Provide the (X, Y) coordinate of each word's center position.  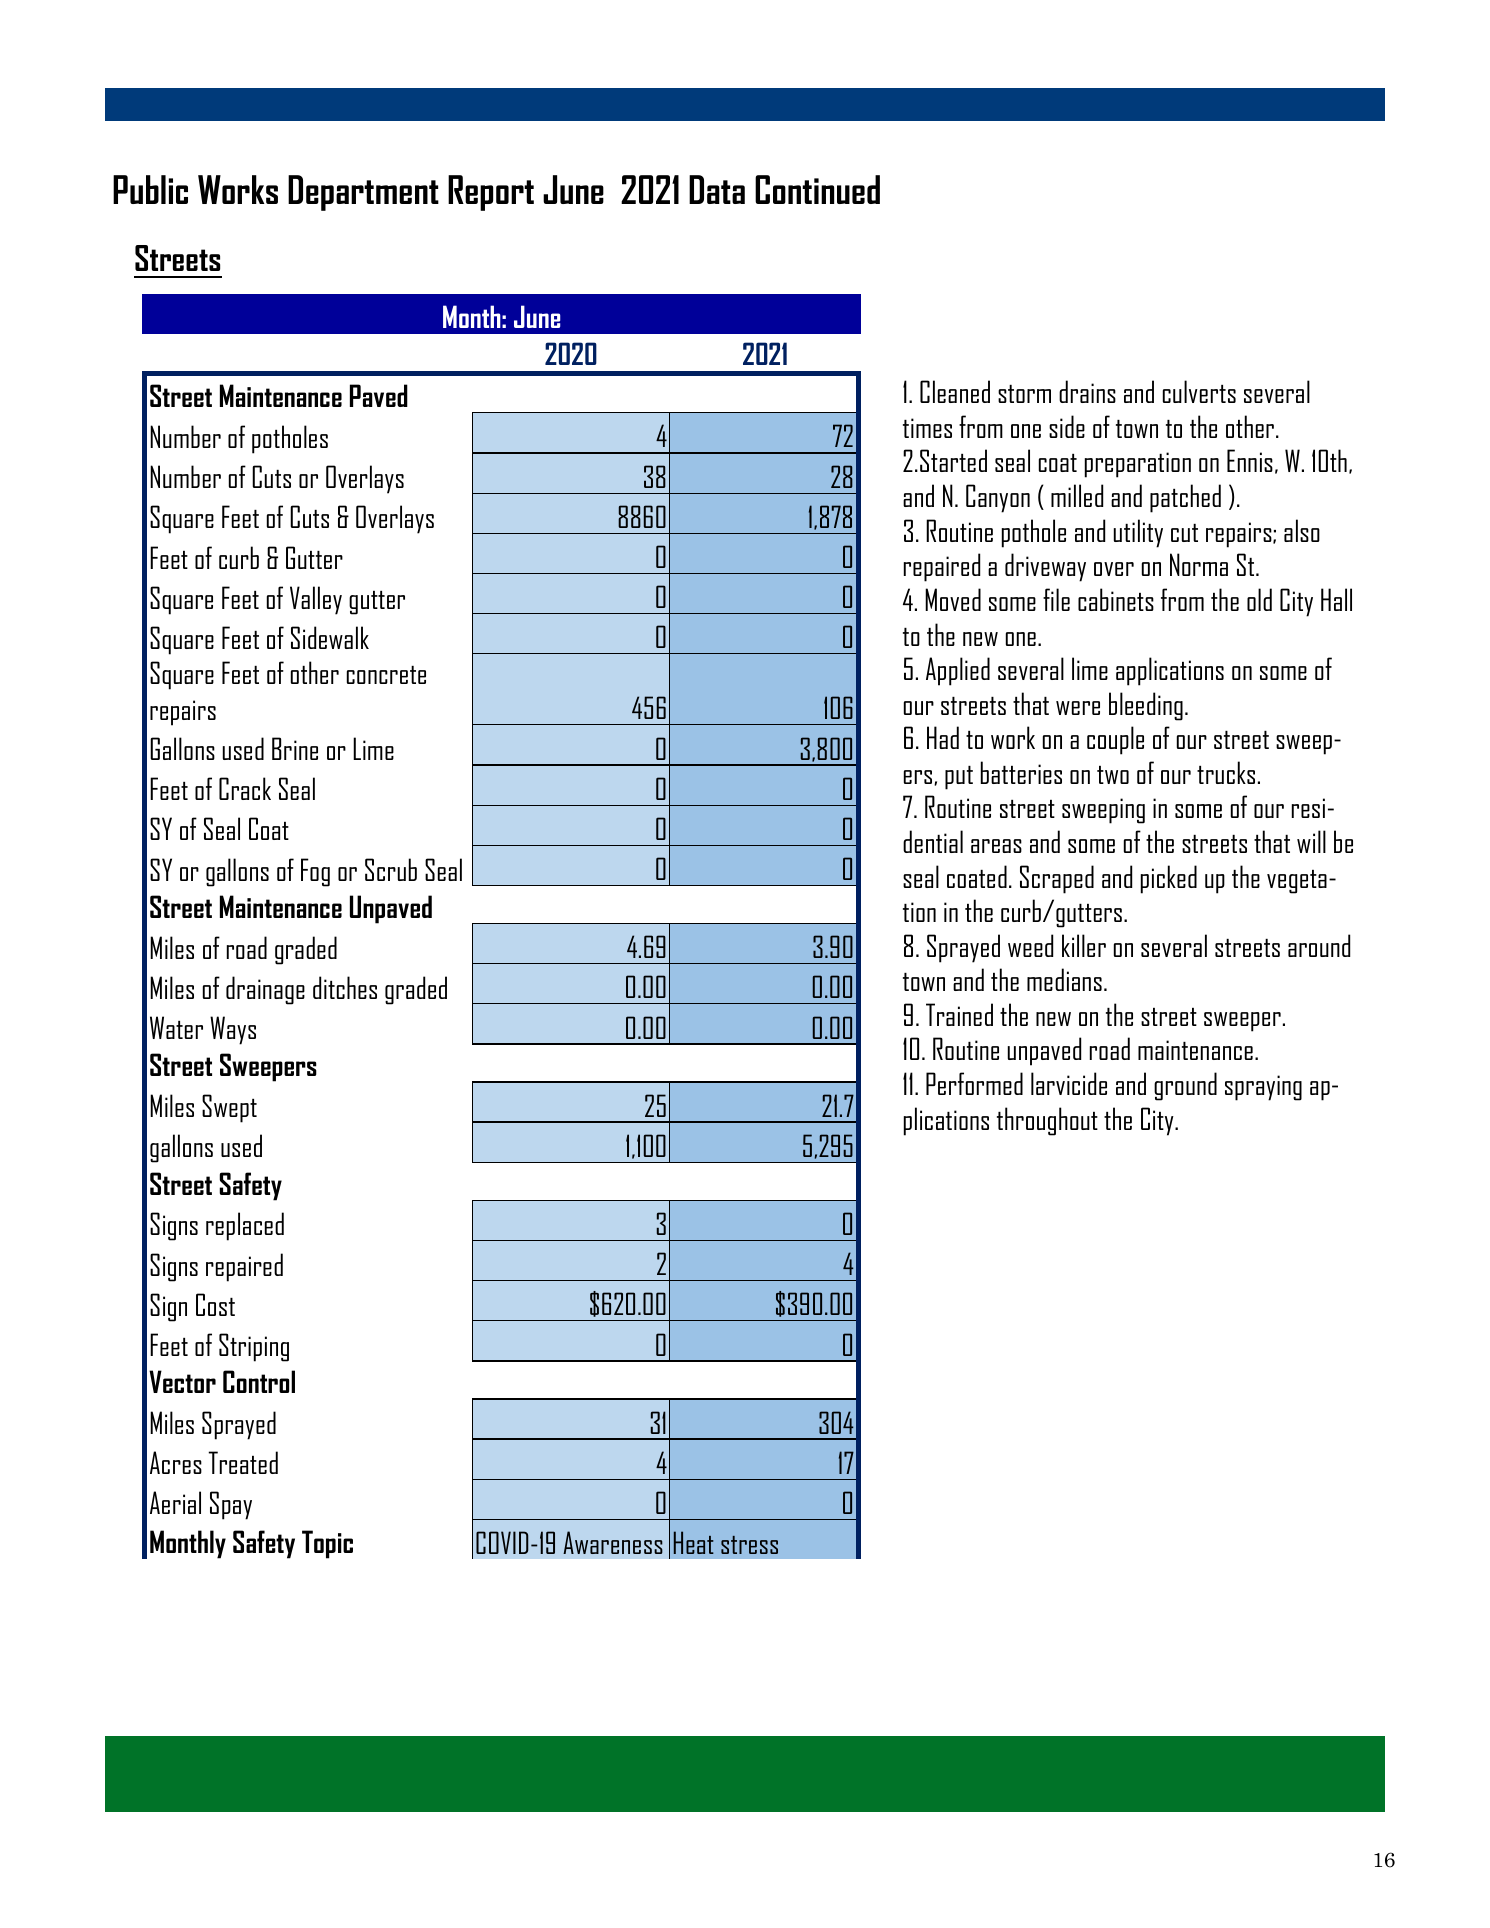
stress (749, 1545)
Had (943, 737)
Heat (694, 1542)
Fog (315, 872)
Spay (231, 1505)
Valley (316, 600)
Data (717, 189)
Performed (974, 1083)
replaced (245, 1226)
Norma (1199, 564)
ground (1185, 1086)
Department (363, 193)
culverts (1199, 391)
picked (1169, 879)
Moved (953, 599)
